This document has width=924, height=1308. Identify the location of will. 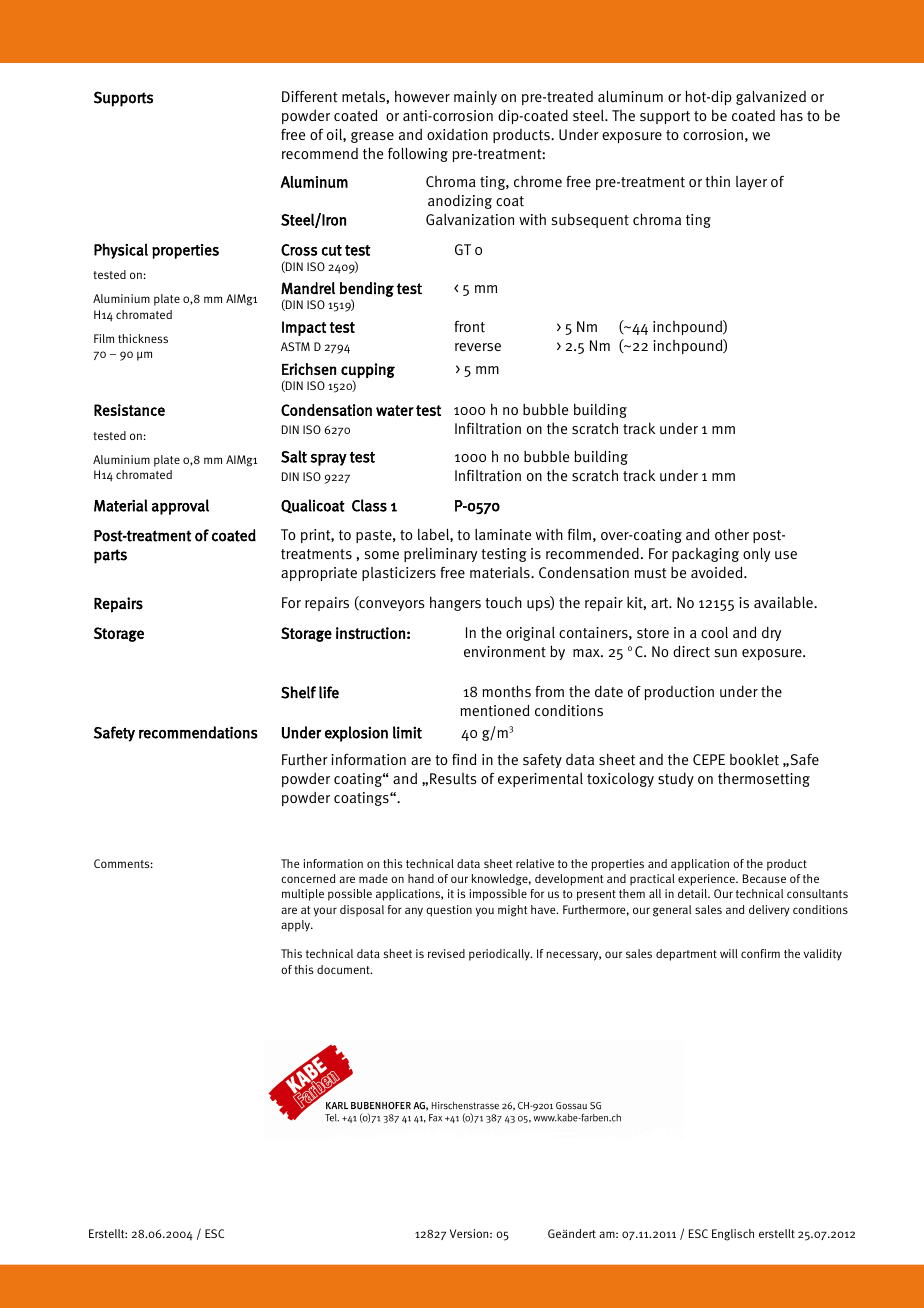
(729, 953).
